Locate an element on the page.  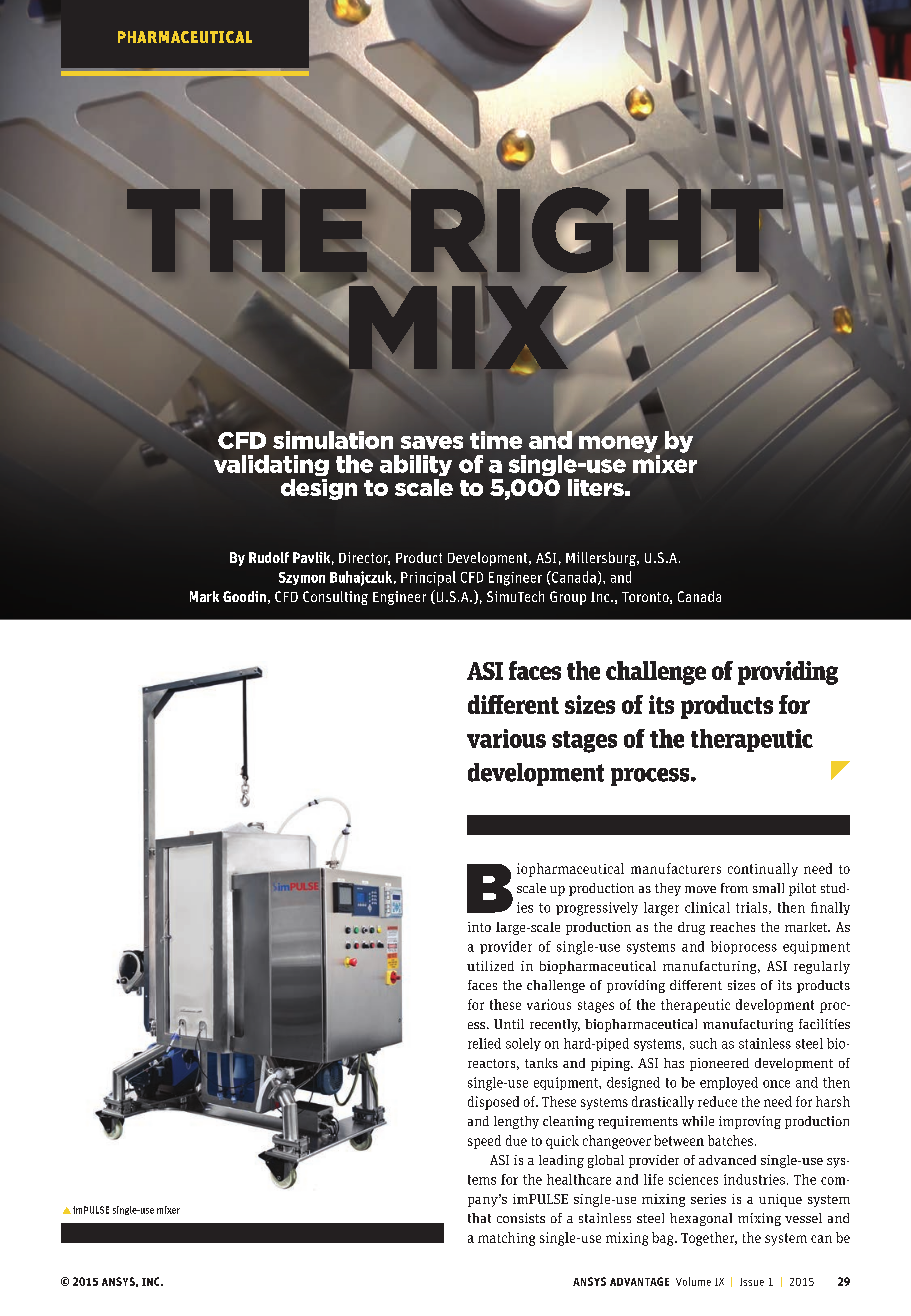
RIGHT is located at coordinates (597, 230).
